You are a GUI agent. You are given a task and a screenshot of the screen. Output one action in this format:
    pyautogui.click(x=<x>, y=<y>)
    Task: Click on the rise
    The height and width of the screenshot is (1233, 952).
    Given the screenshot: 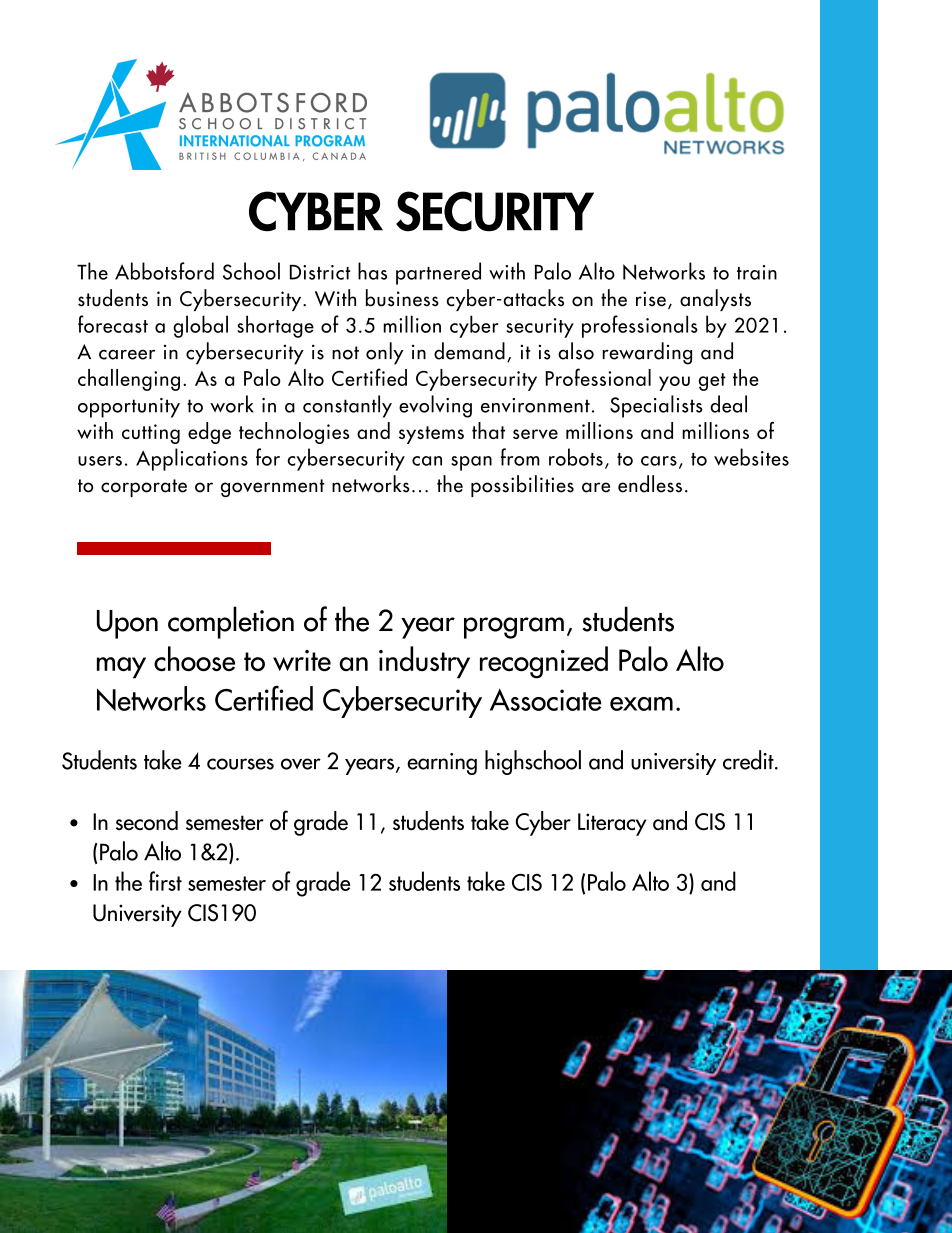 What is the action you would take?
    pyautogui.click(x=651, y=299)
